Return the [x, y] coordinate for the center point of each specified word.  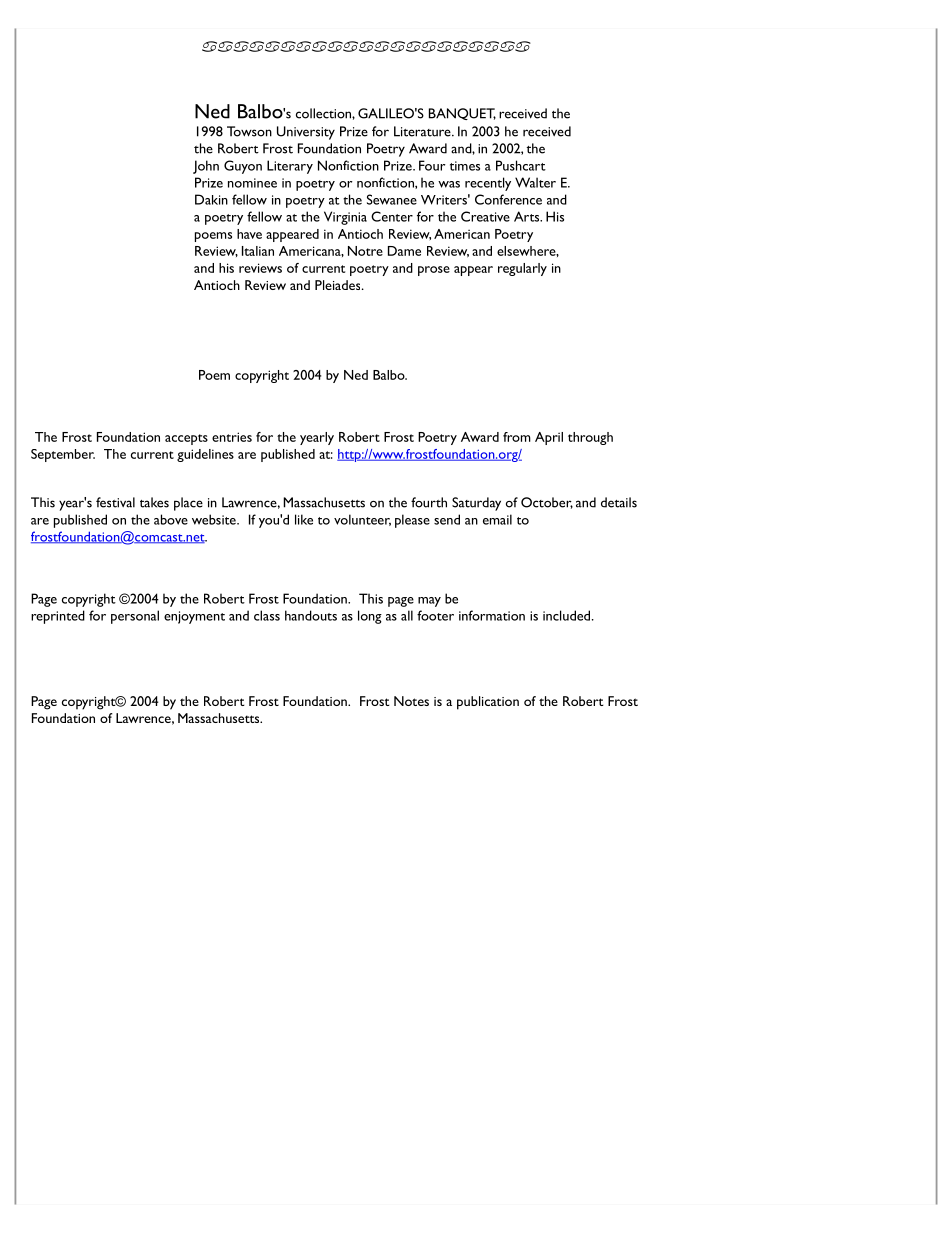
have [249, 234]
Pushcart [521, 165]
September [63, 455]
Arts [528, 216]
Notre [365, 251]
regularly [522, 269]
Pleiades [339, 285]
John [206, 167]
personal [135, 617]
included [568, 615]
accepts [186, 439]
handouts [311, 615]
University [306, 133]
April [549, 438]
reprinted [58, 617]
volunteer [362, 520]
